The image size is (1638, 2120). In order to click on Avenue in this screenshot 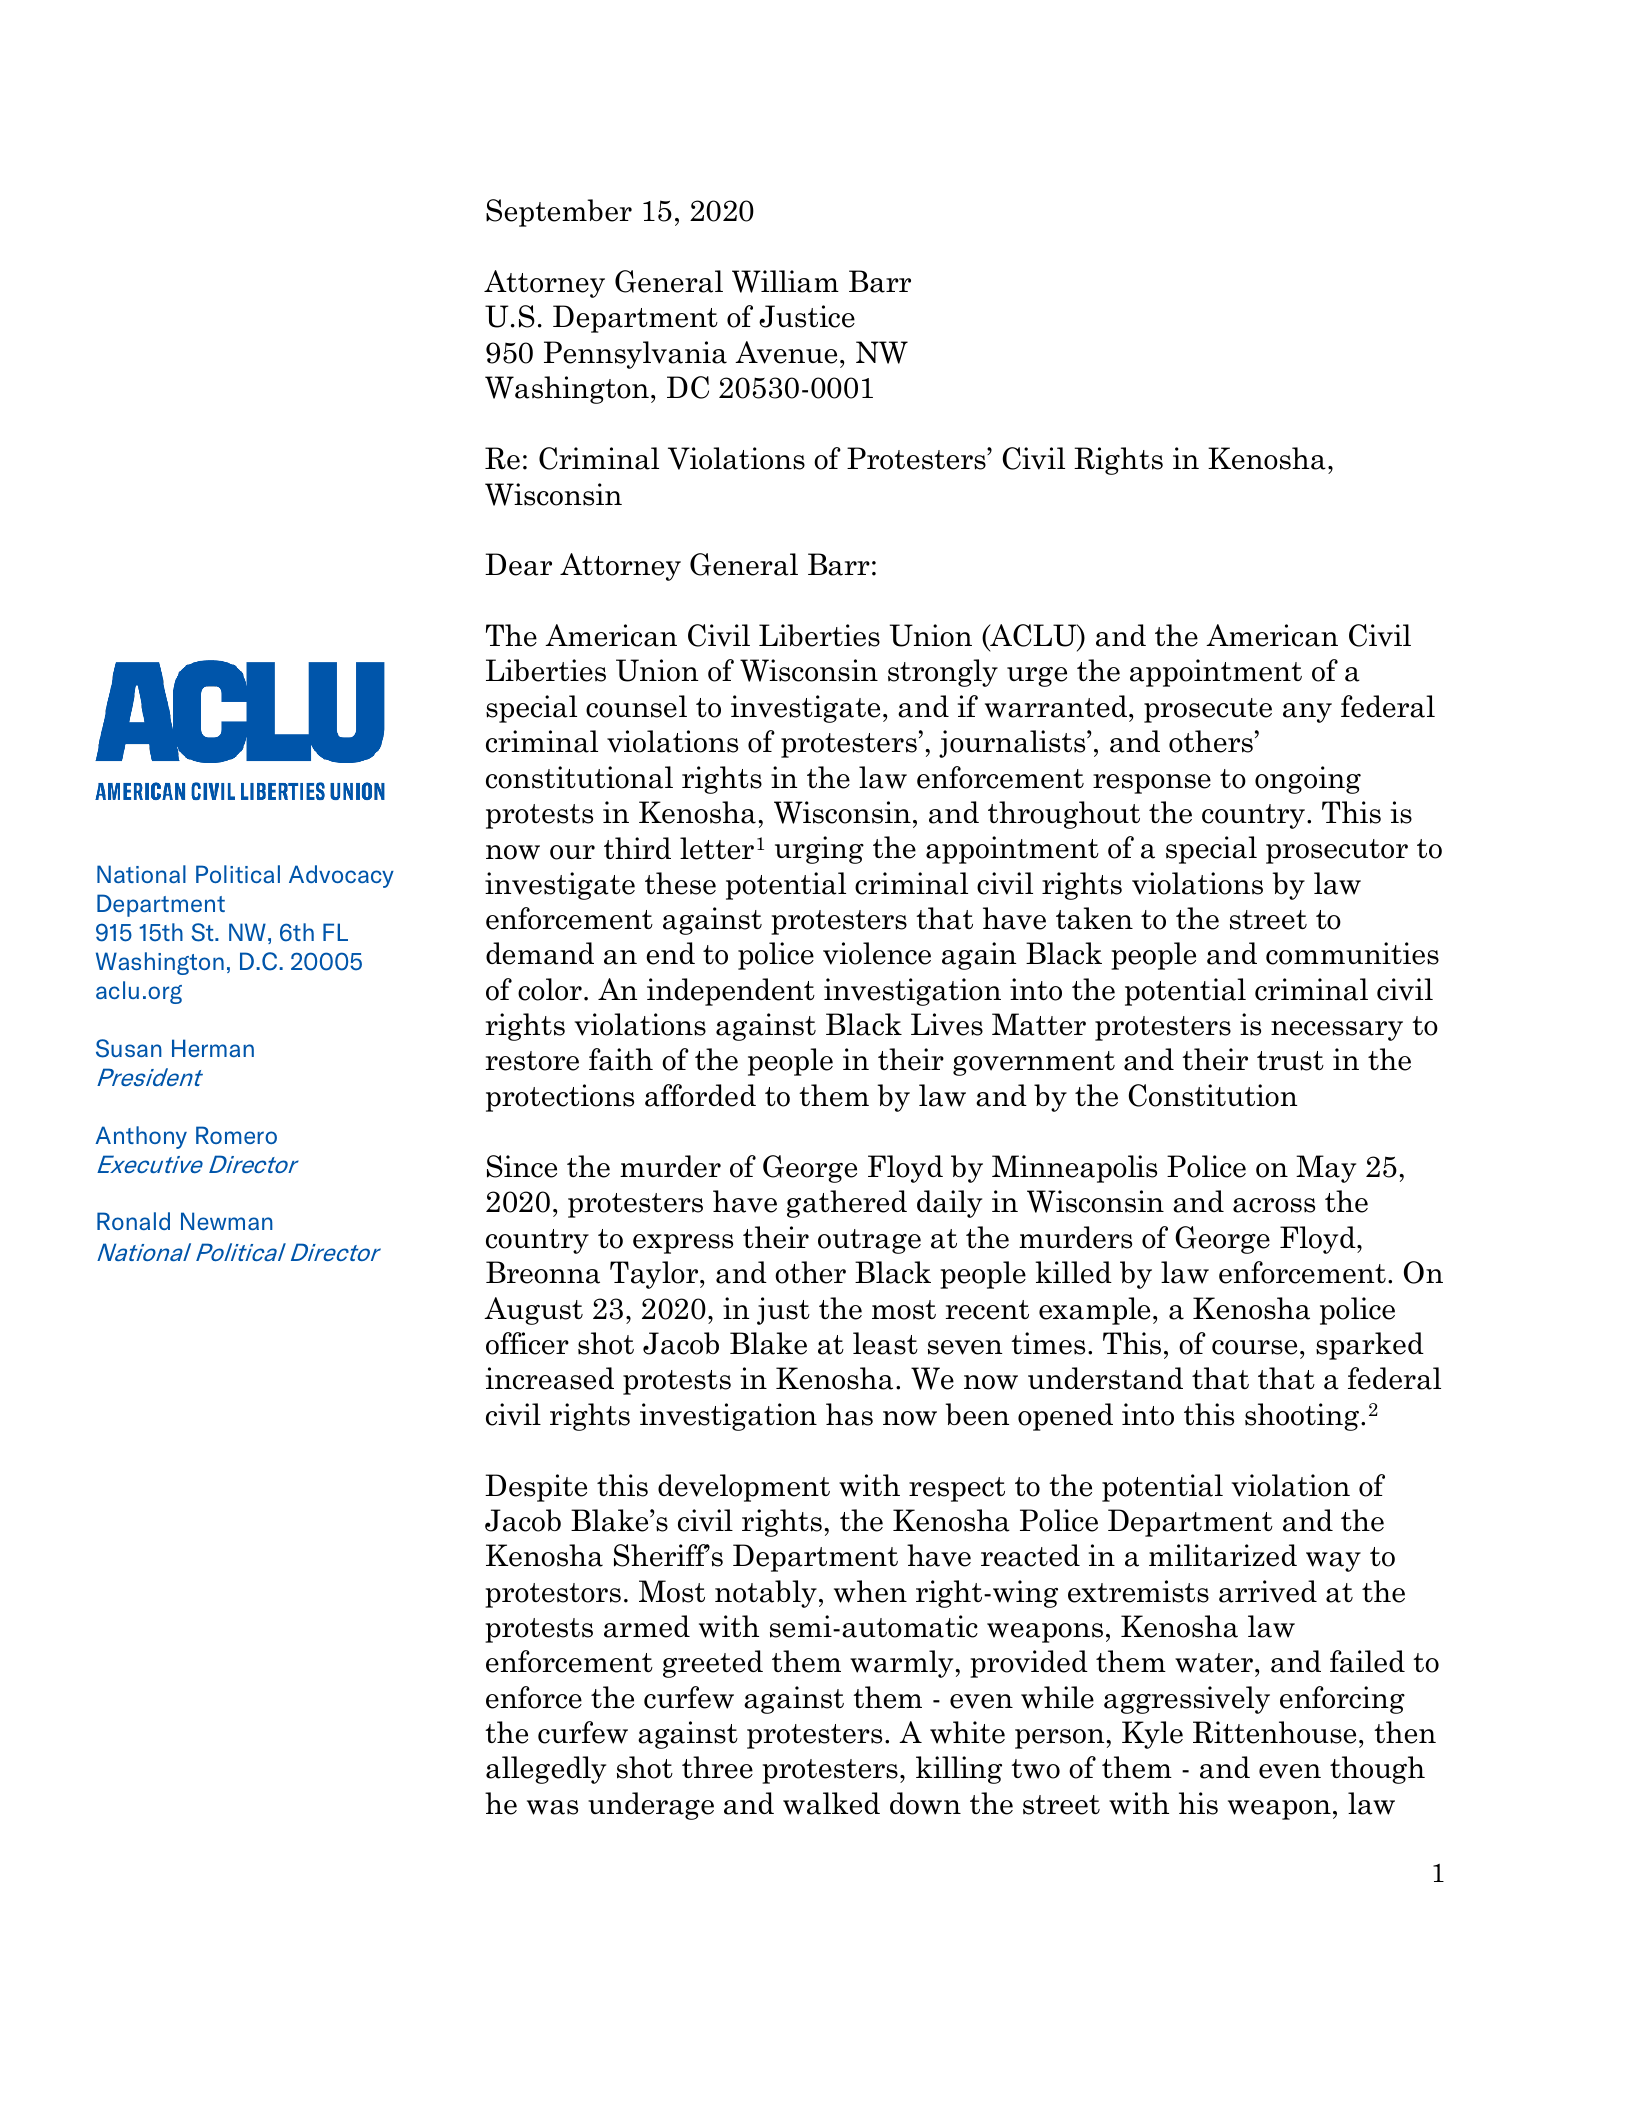, I will do `click(786, 352)`.
